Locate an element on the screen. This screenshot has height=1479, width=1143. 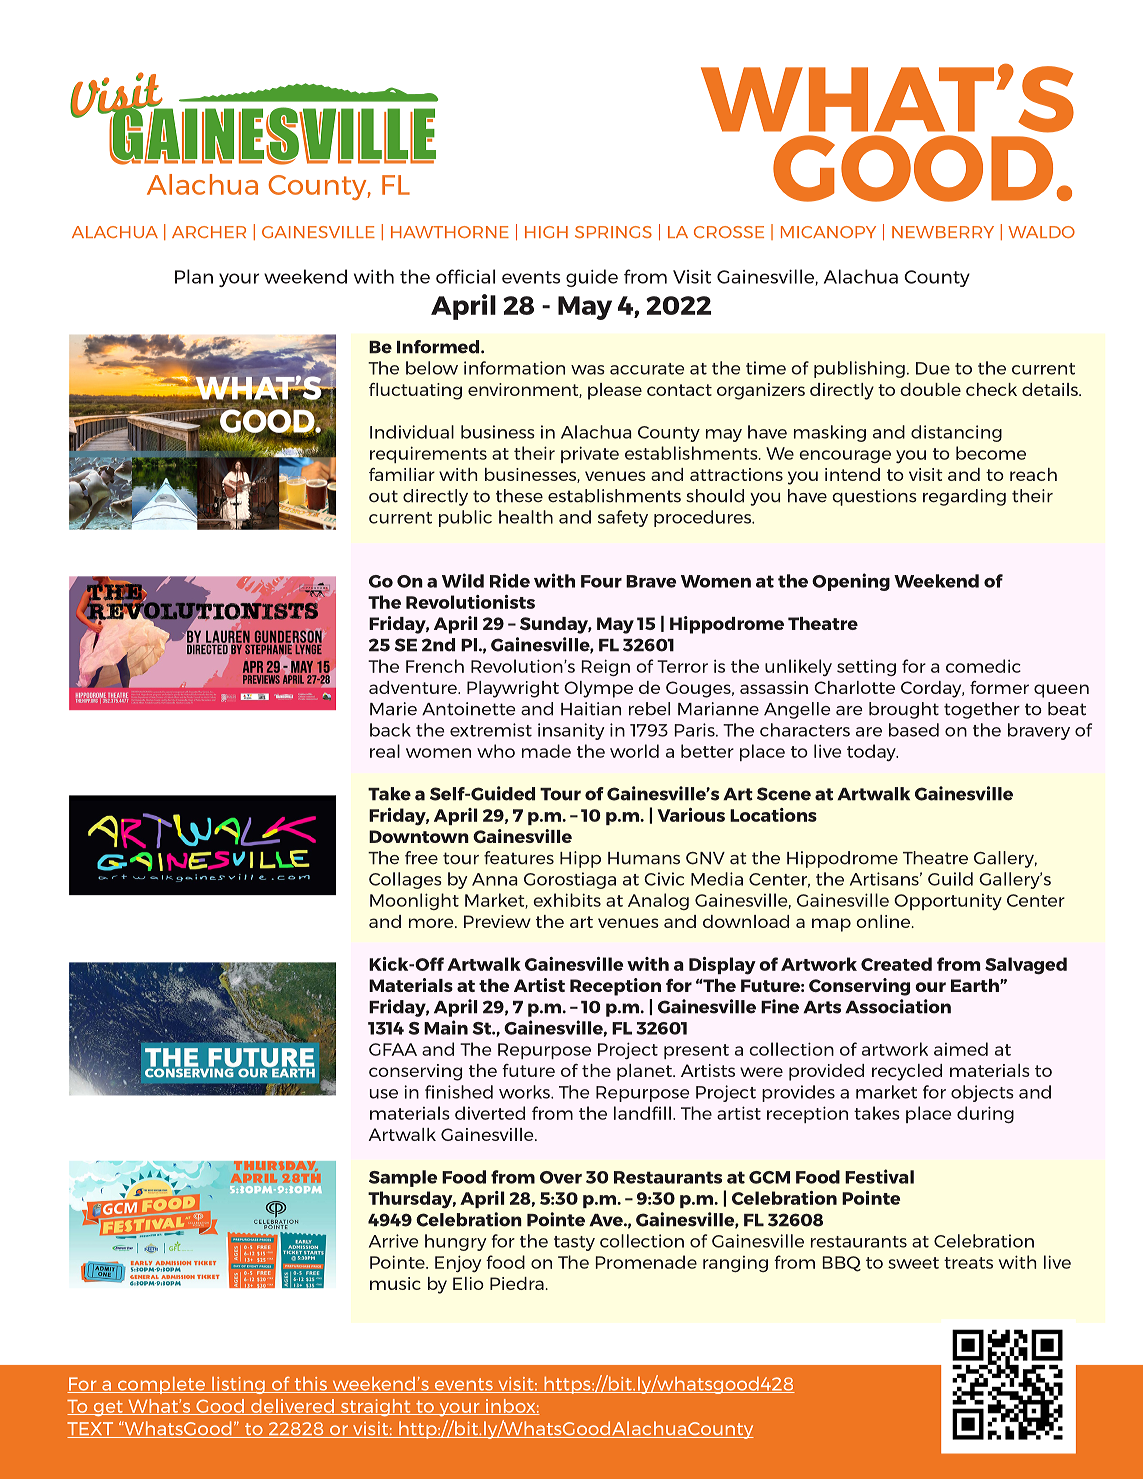
straight is located at coordinates (375, 1407).
